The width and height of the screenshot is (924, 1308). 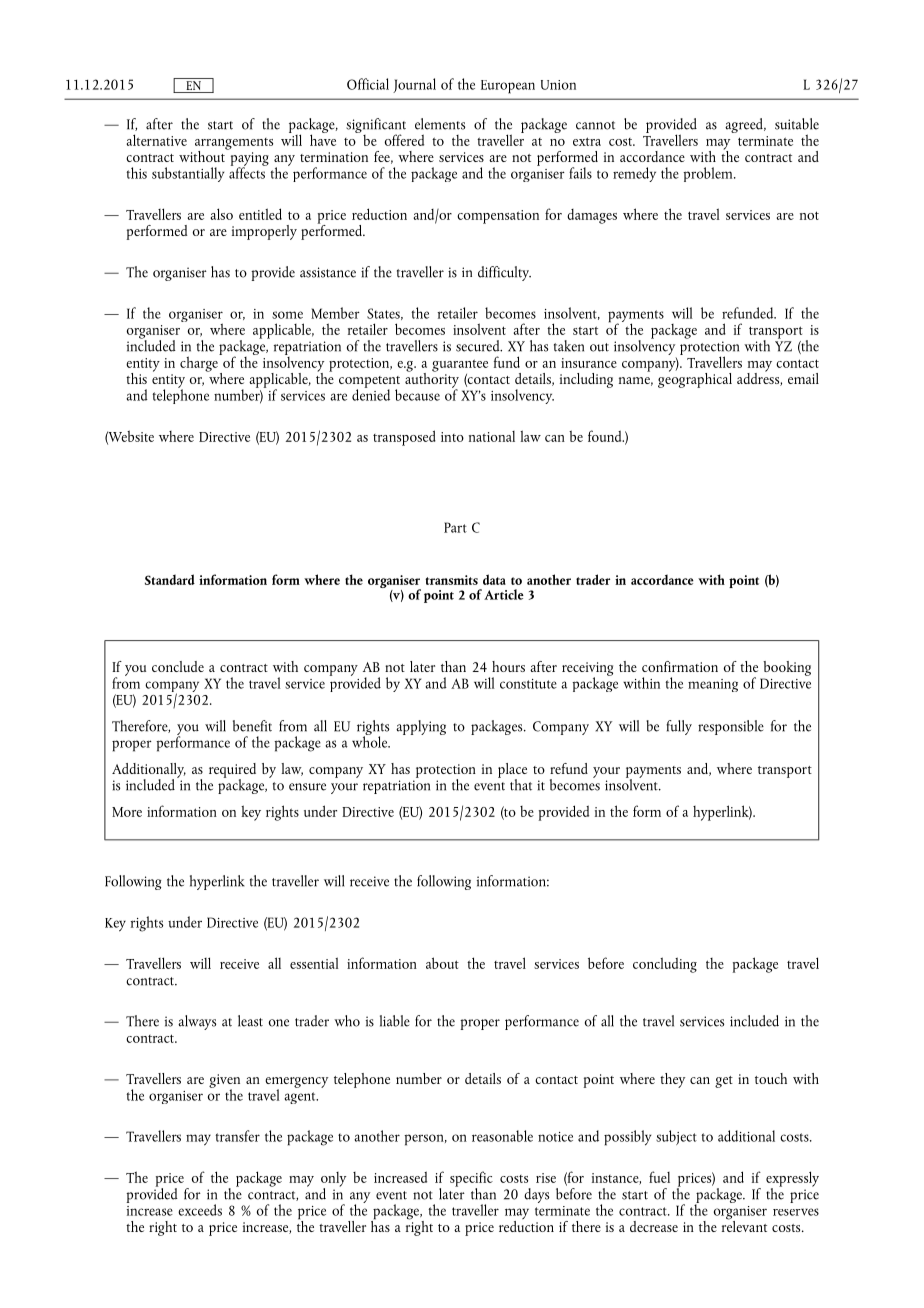 I want to click on alternative, so click(x=156, y=140).
